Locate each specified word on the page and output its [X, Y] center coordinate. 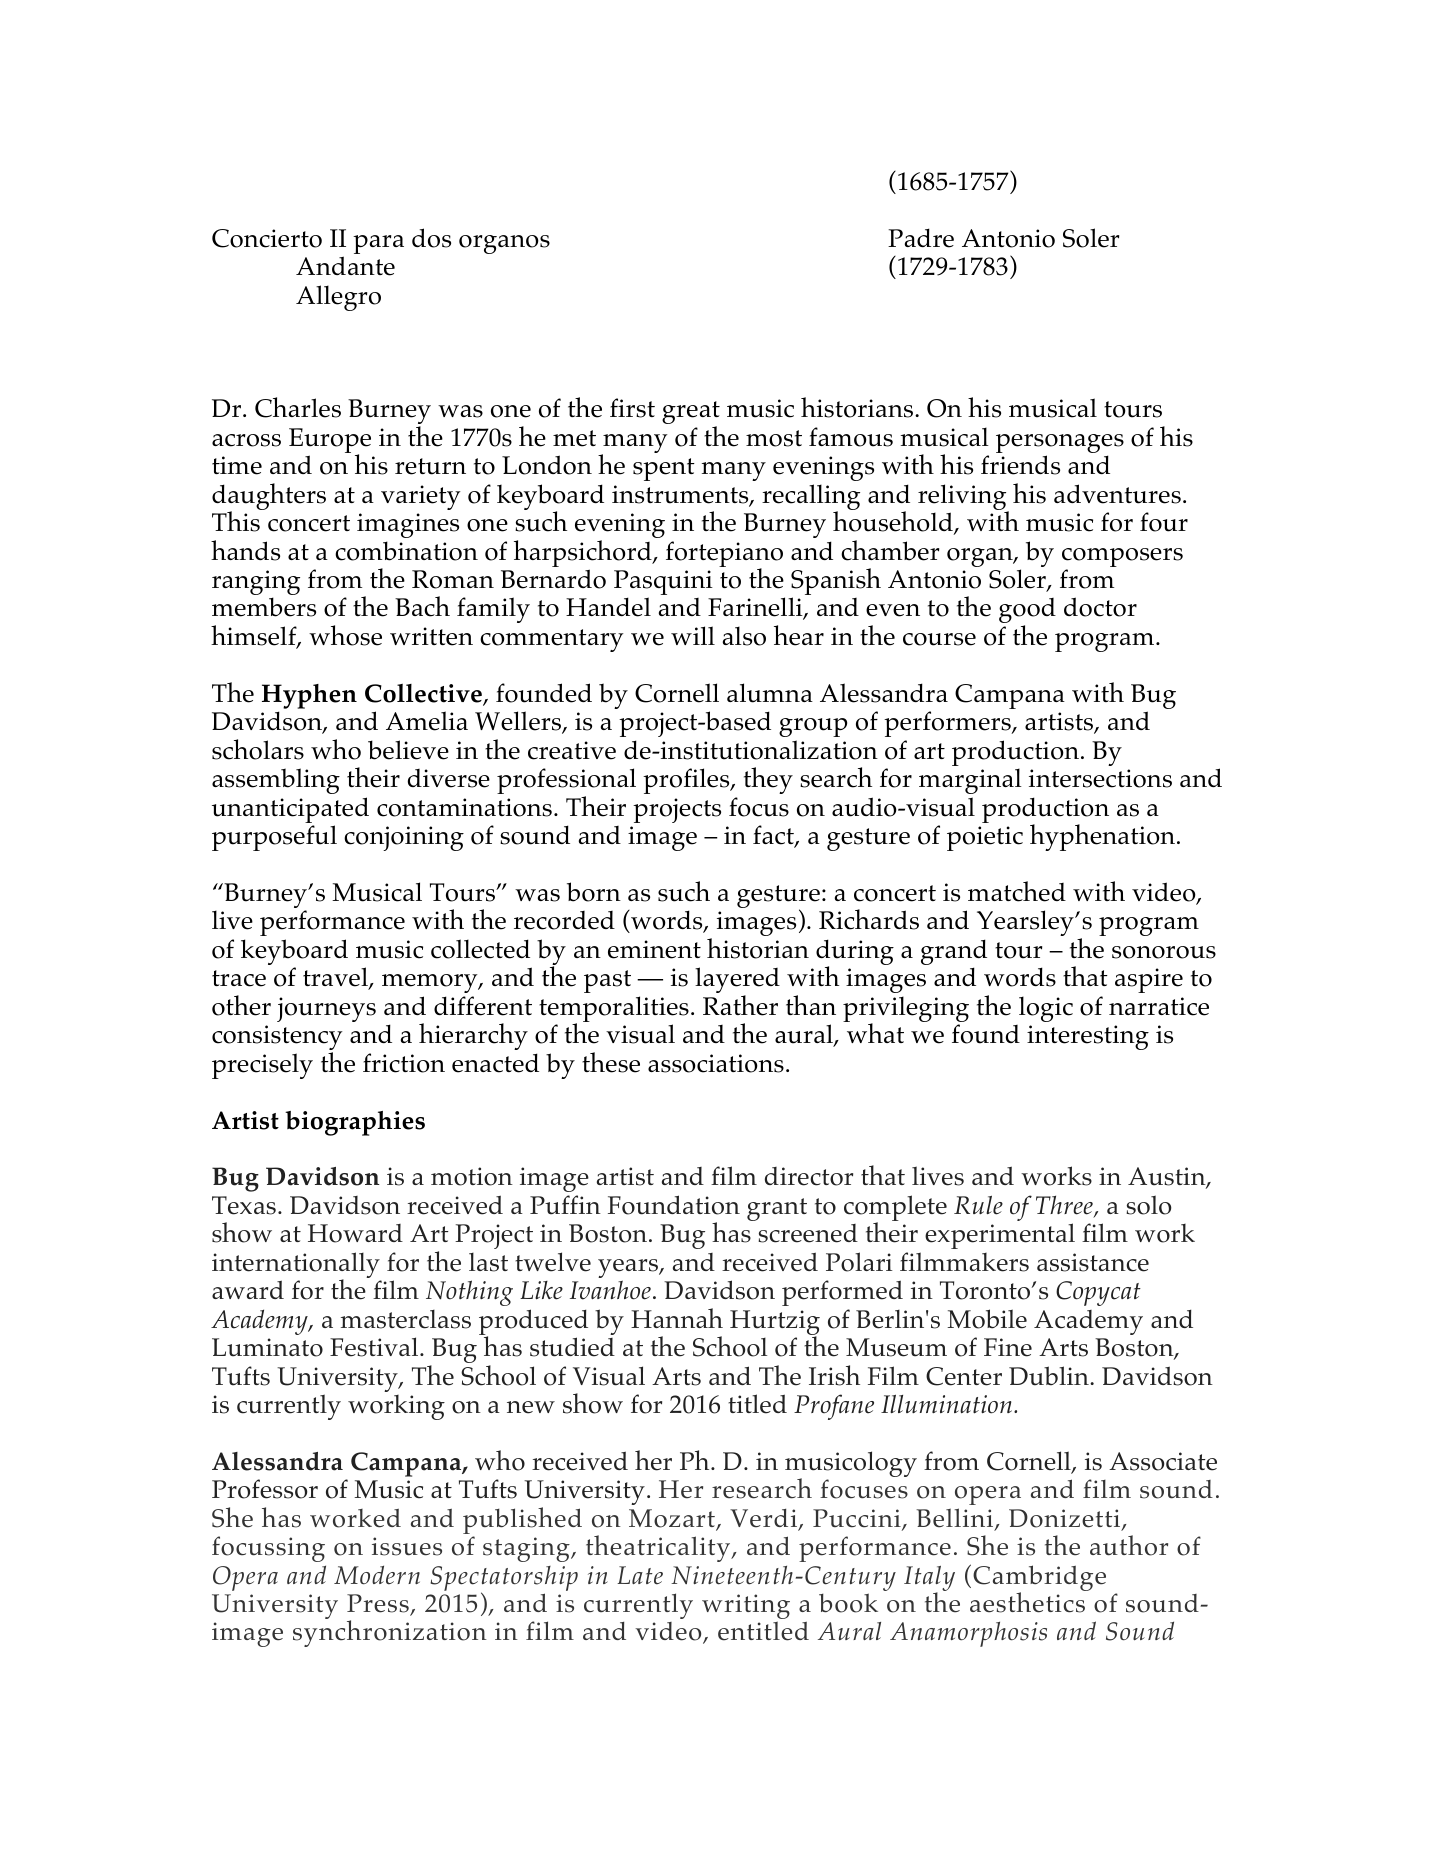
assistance [1093, 1262]
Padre [921, 238]
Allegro [338, 298]
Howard [355, 1233]
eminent [654, 949]
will [693, 635]
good [1027, 612]
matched [1017, 891]
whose [345, 635]
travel [336, 978]
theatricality [659, 1548]
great [691, 414]
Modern [377, 1575]
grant [777, 1209]
